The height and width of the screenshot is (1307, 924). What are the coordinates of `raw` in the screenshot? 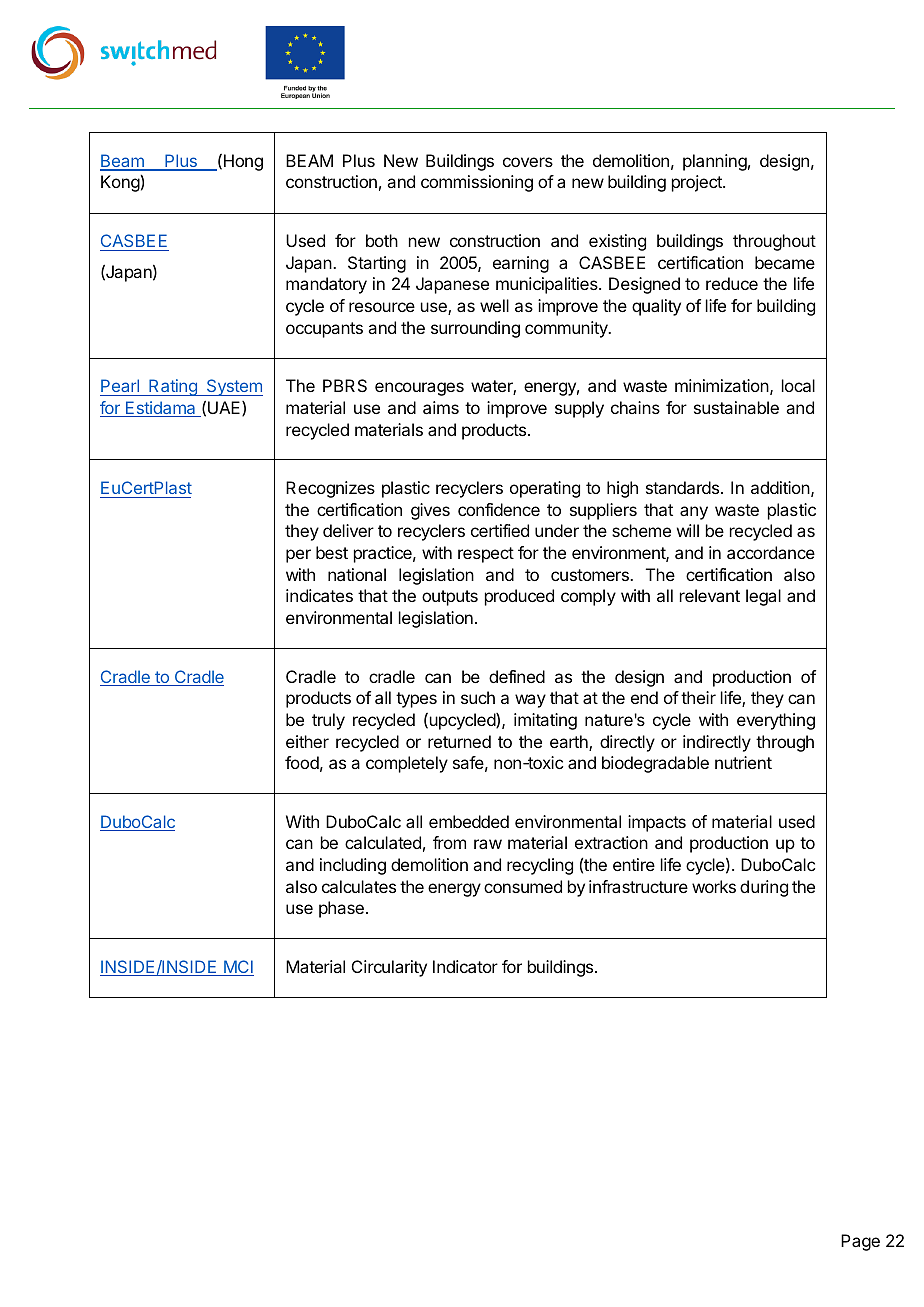 It's located at (488, 844).
